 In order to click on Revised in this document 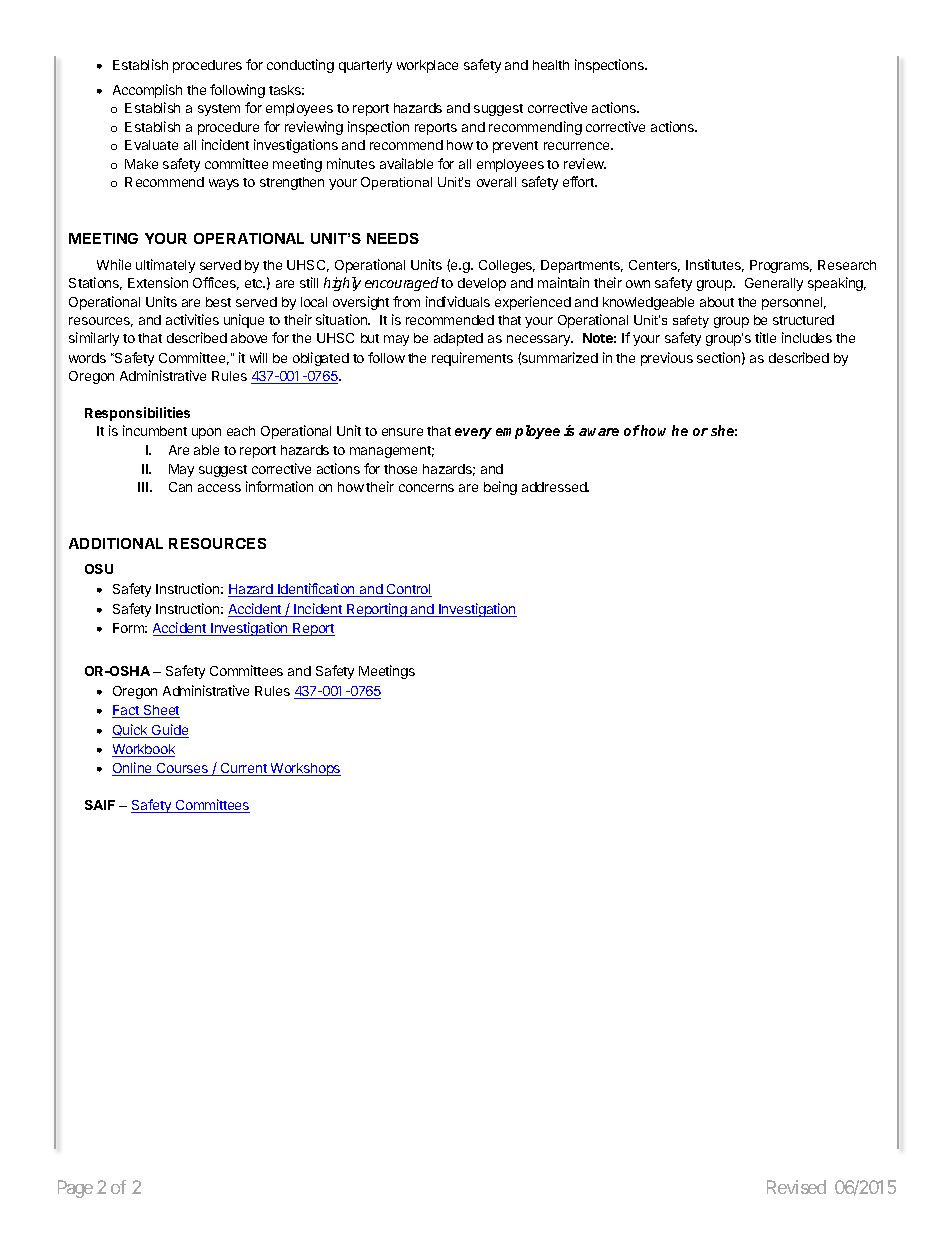, I will do `click(796, 1187)`.
